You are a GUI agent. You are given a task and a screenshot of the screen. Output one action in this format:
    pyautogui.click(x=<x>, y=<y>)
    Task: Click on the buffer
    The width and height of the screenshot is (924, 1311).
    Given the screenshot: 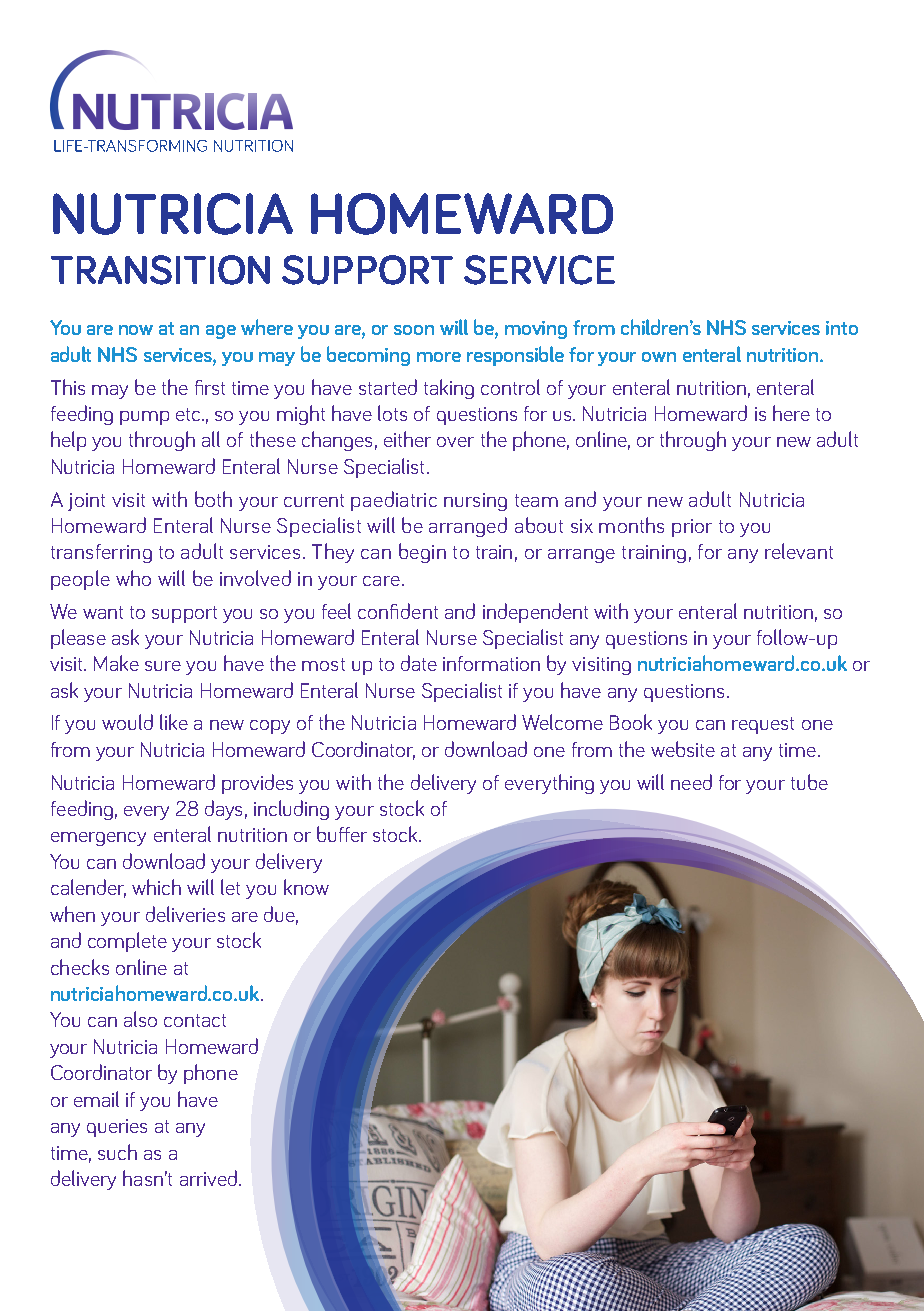 What is the action you would take?
    pyautogui.click(x=342, y=834)
